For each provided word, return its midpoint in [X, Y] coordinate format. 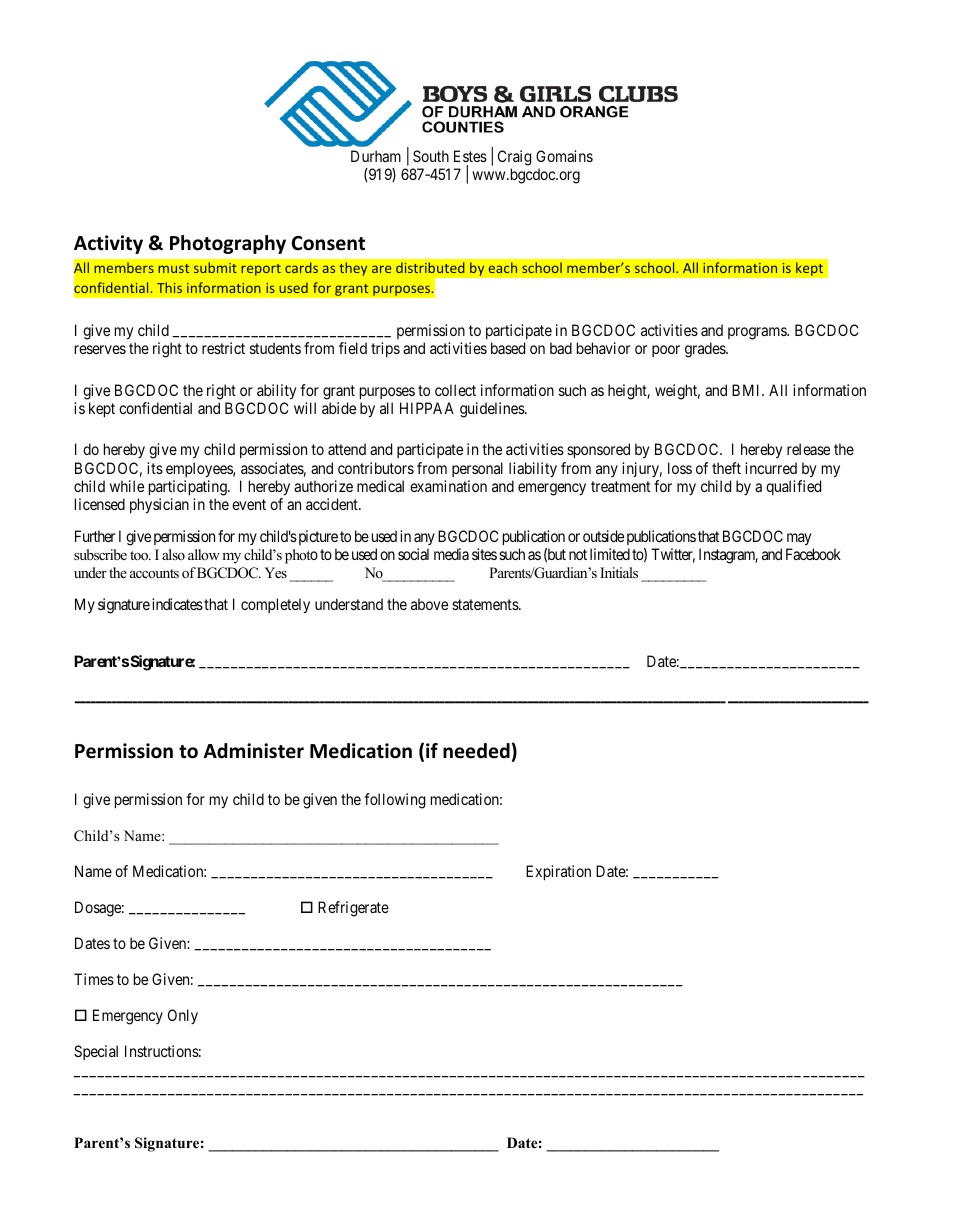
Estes [470, 156]
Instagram [728, 556]
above [429, 604]
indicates [177, 604]
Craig [514, 158]
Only [183, 1016]
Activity [108, 244]
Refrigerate [353, 909]
